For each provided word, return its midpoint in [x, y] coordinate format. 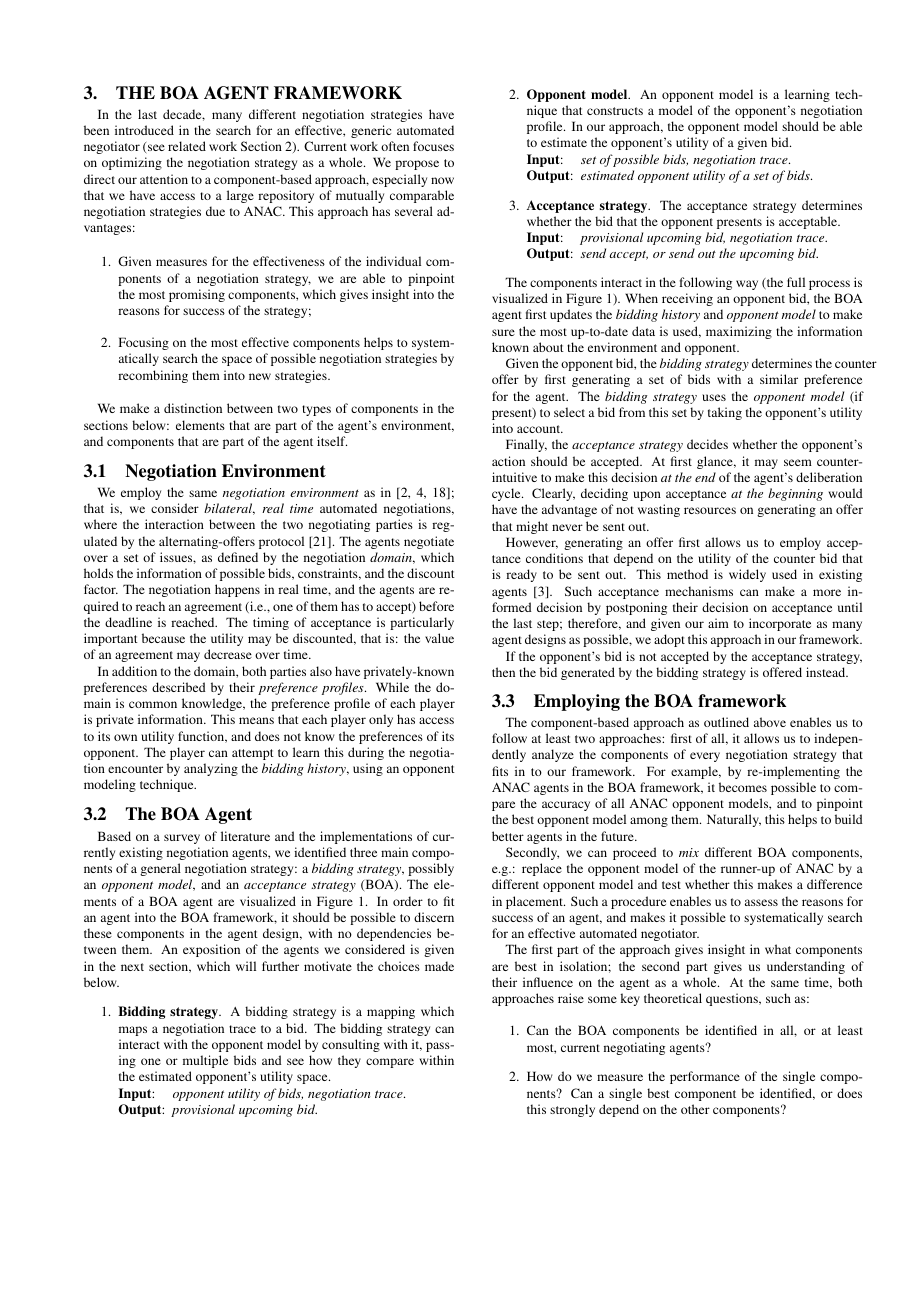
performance [705, 1077]
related [187, 146]
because [163, 638]
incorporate [780, 624]
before [436, 606]
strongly [572, 1110]
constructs [615, 111]
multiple [205, 1061]
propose [417, 165]
